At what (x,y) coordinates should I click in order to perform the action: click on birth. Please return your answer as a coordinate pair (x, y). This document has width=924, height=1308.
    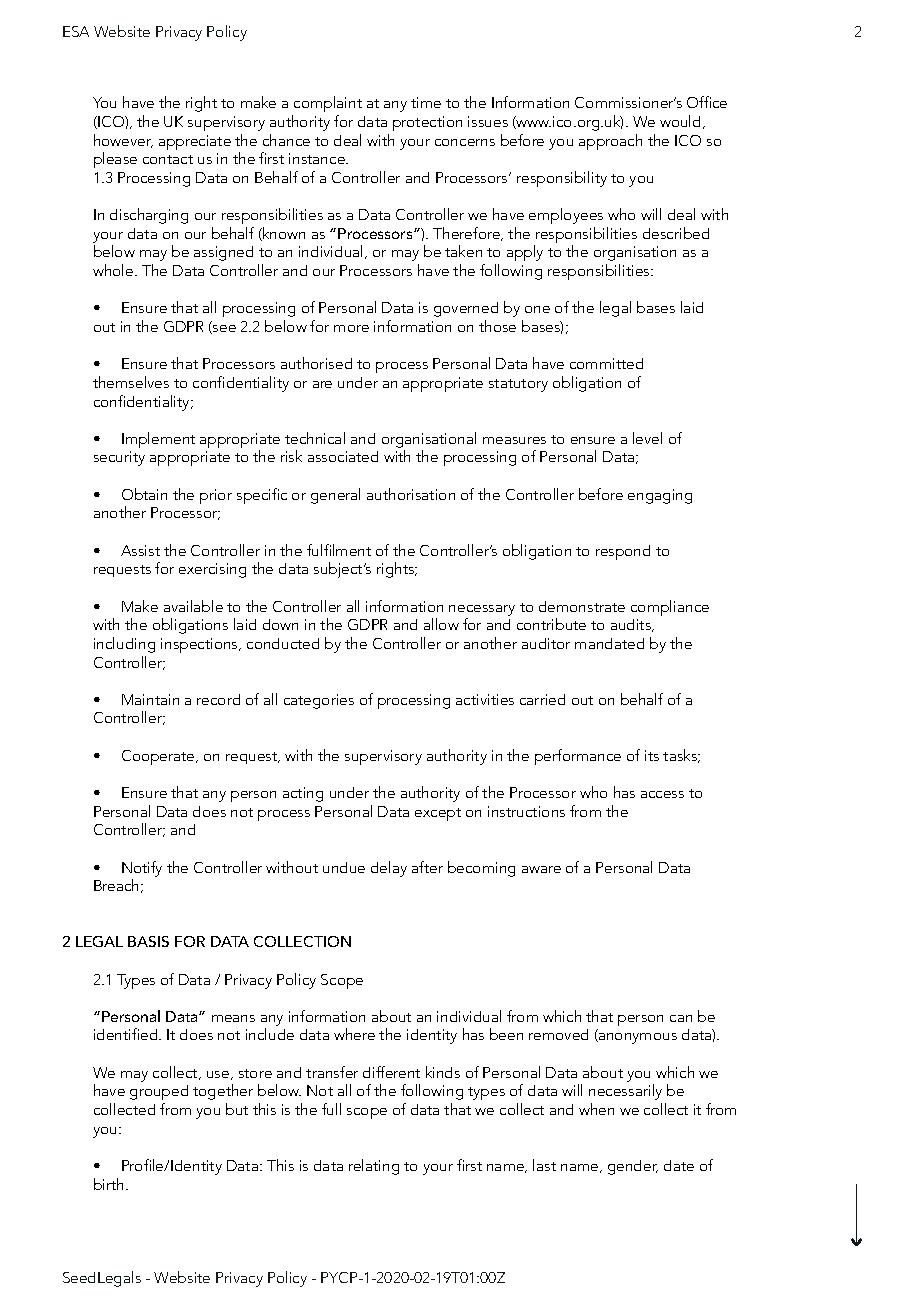
    Looking at the image, I should click on (110, 1184).
